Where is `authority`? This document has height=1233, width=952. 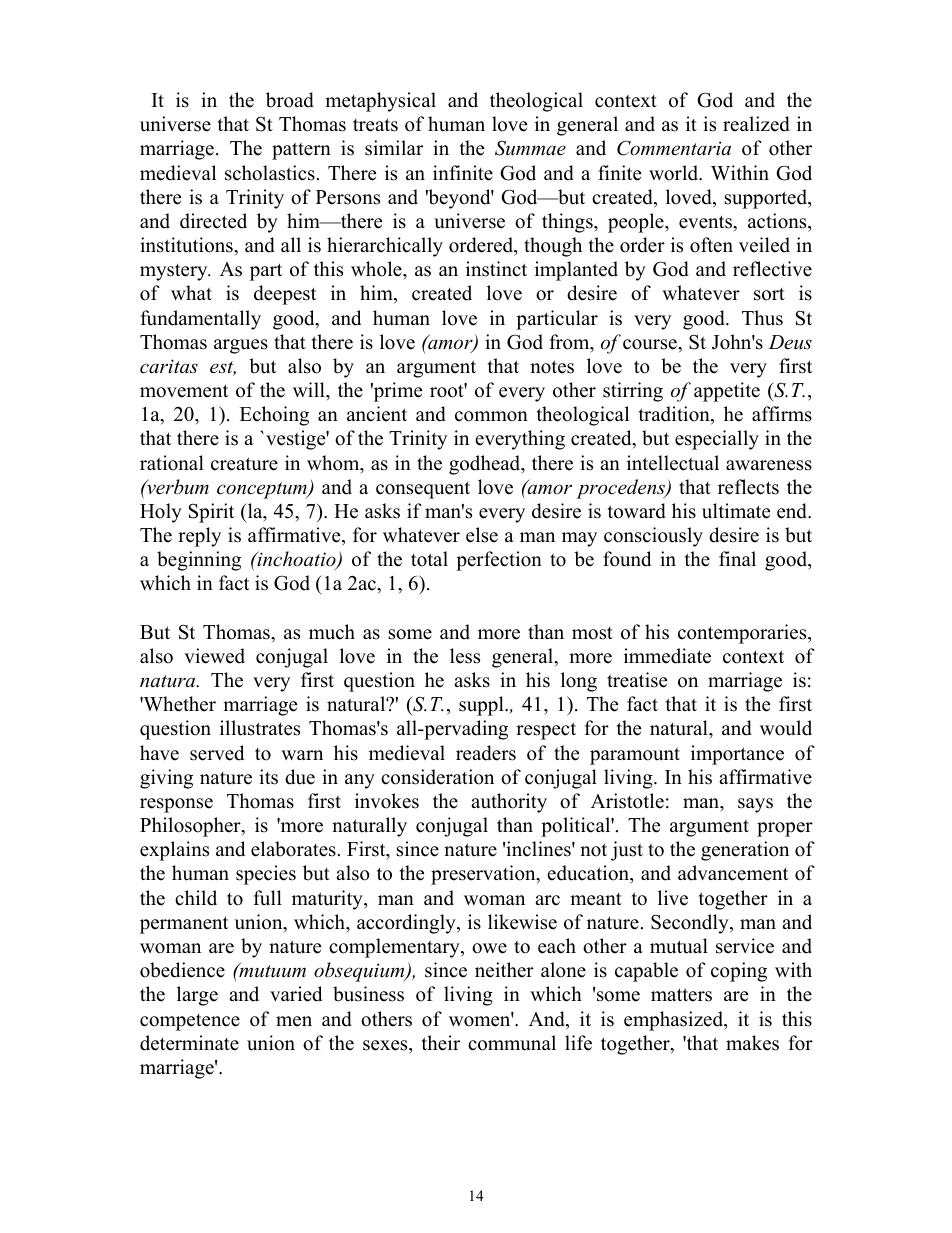 authority is located at coordinates (509, 803).
